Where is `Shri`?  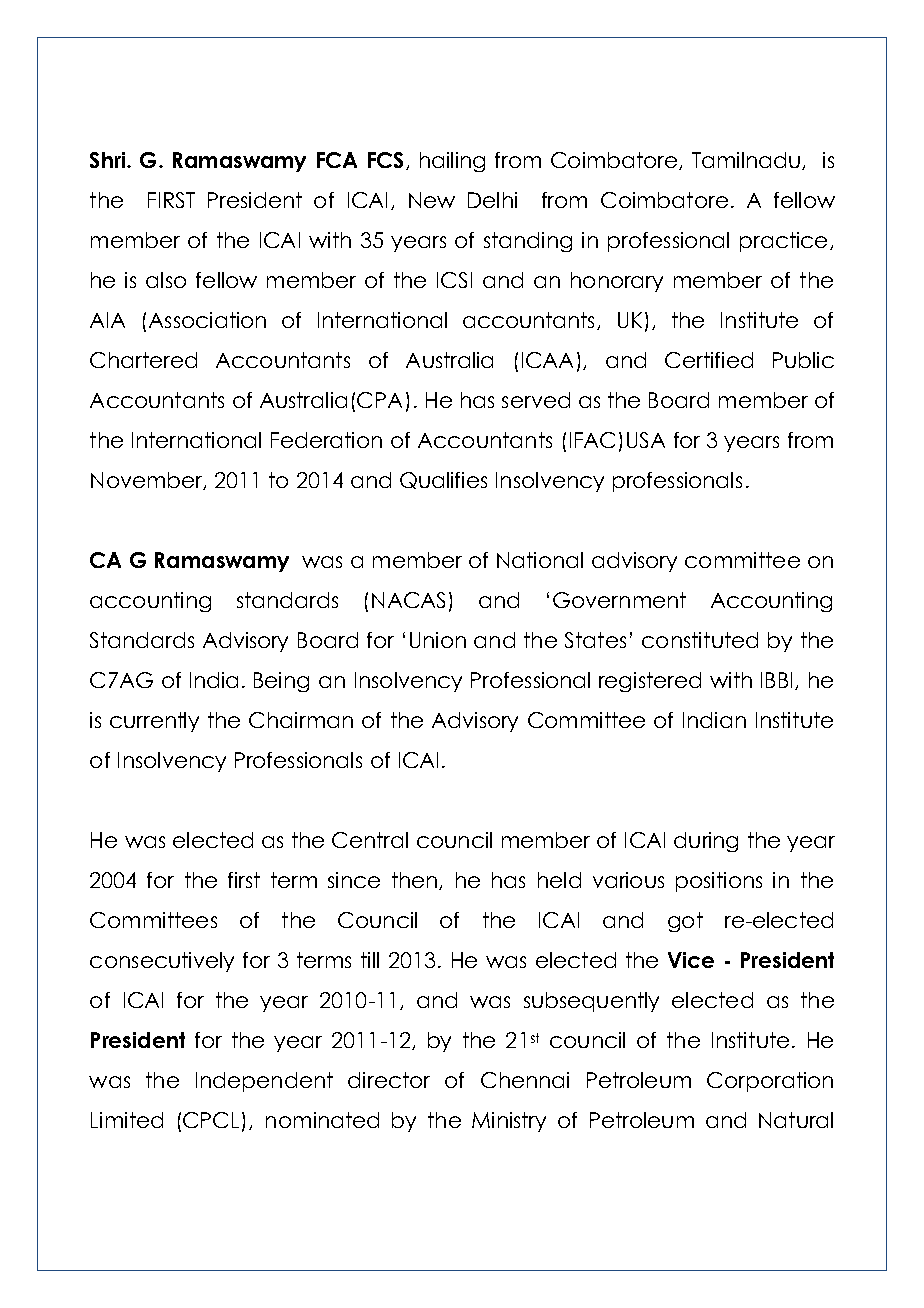 Shri is located at coordinates (109, 160).
